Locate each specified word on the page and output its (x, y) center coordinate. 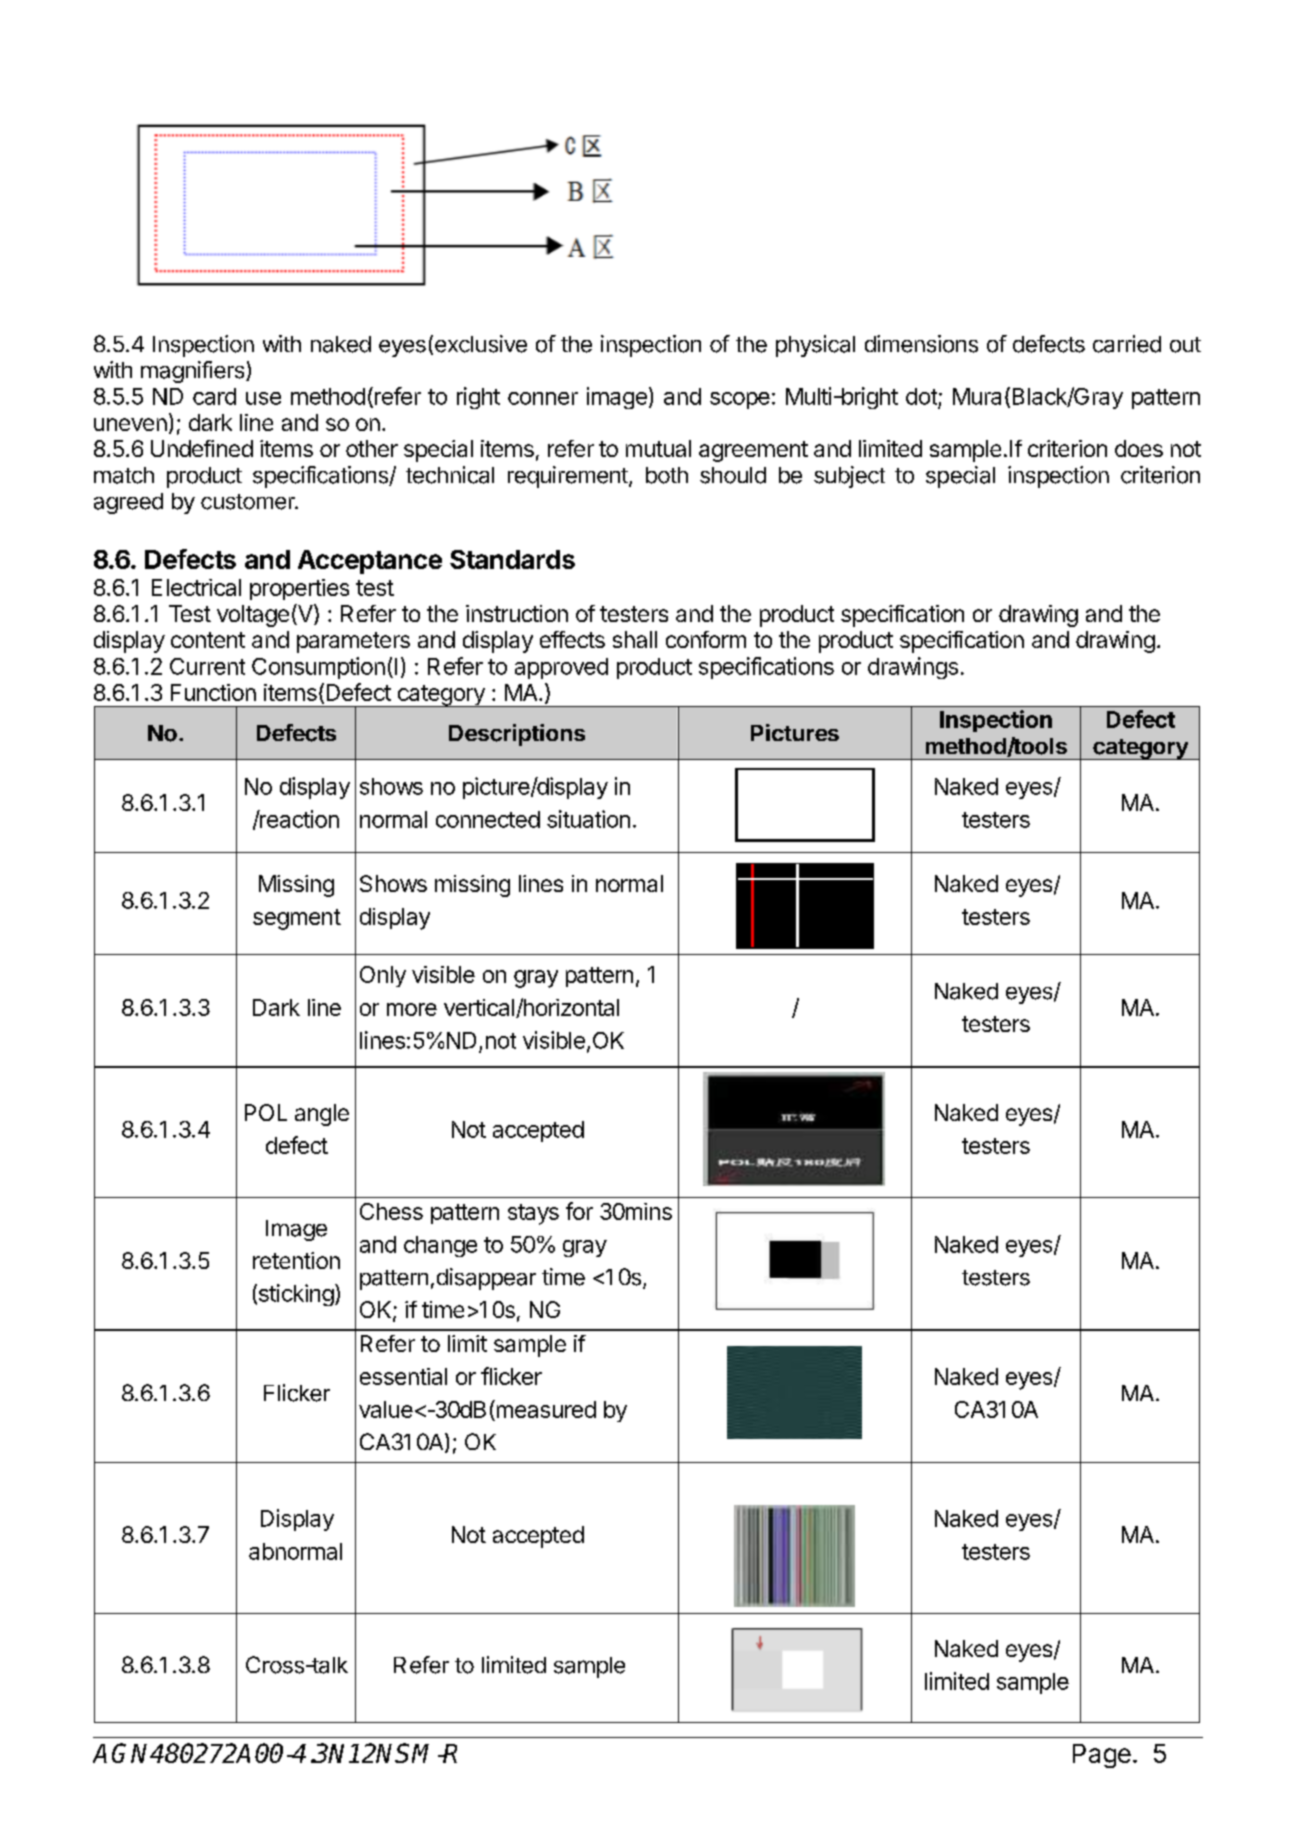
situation (588, 819)
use (263, 398)
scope (740, 400)
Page (1102, 1756)
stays (533, 1214)
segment (297, 919)
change (440, 1246)
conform (706, 639)
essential (403, 1376)
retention (296, 1260)
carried (1127, 344)
